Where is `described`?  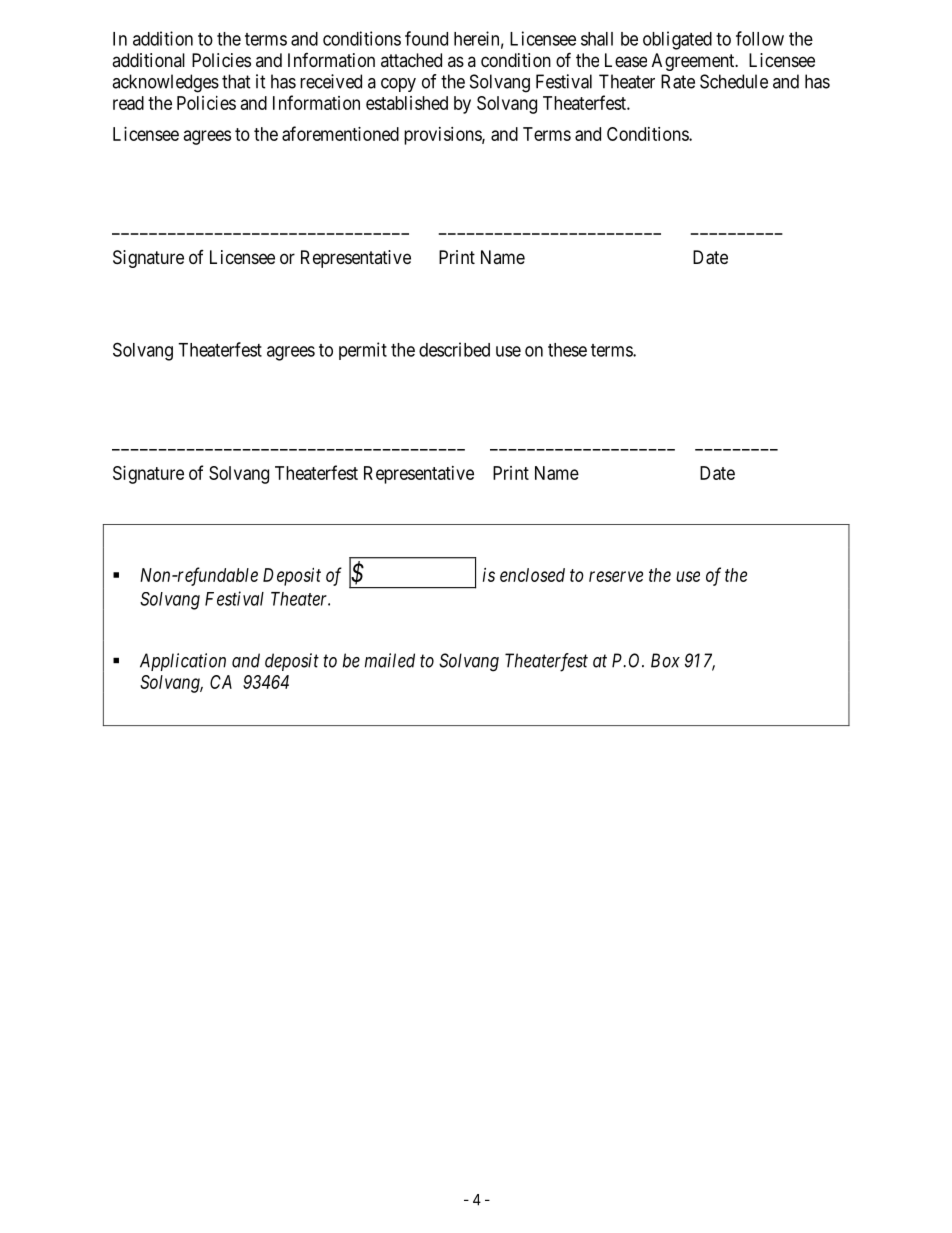 described is located at coordinates (454, 349).
